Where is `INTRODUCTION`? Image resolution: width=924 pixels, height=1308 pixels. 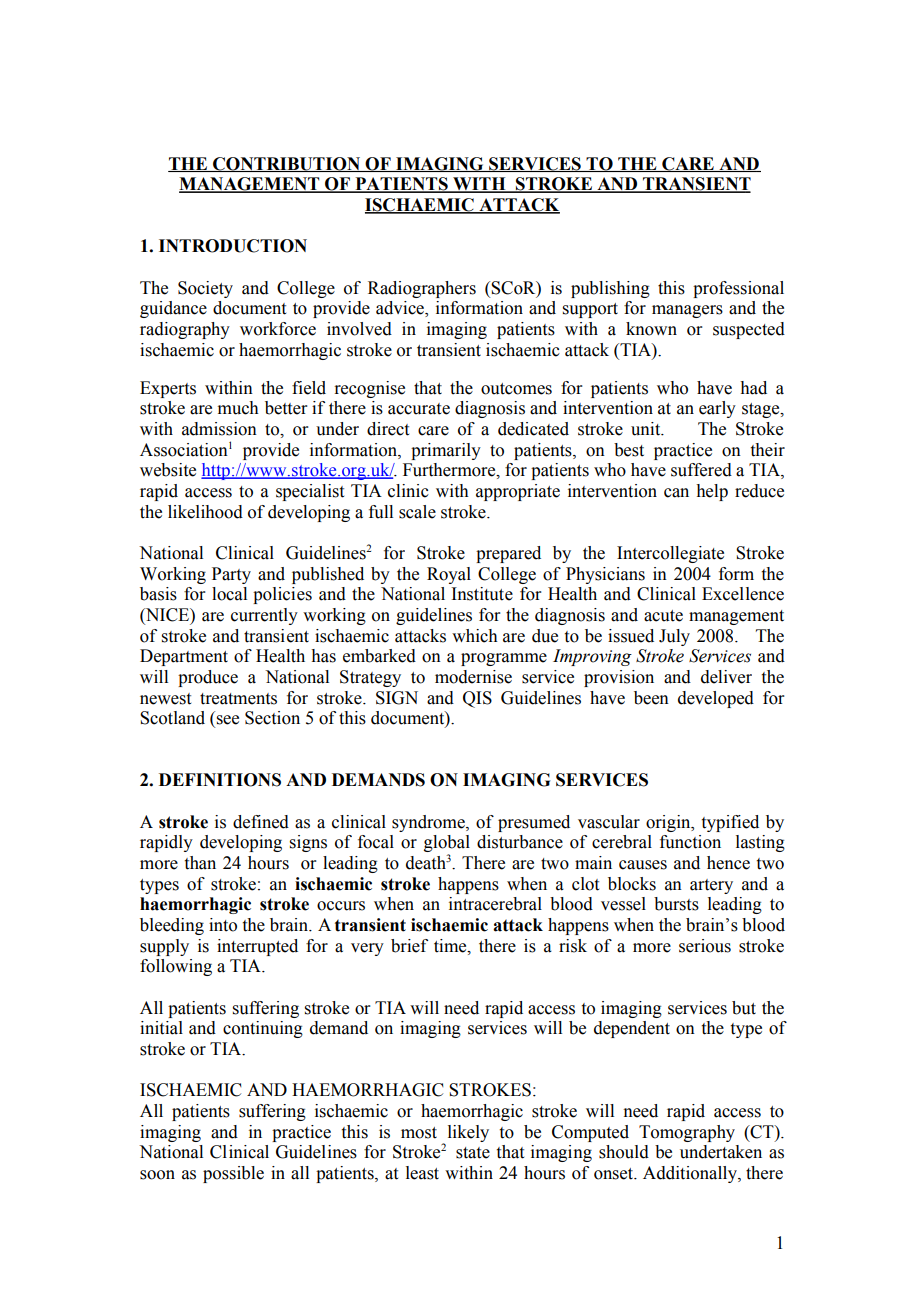 INTRODUCTION is located at coordinates (233, 246).
